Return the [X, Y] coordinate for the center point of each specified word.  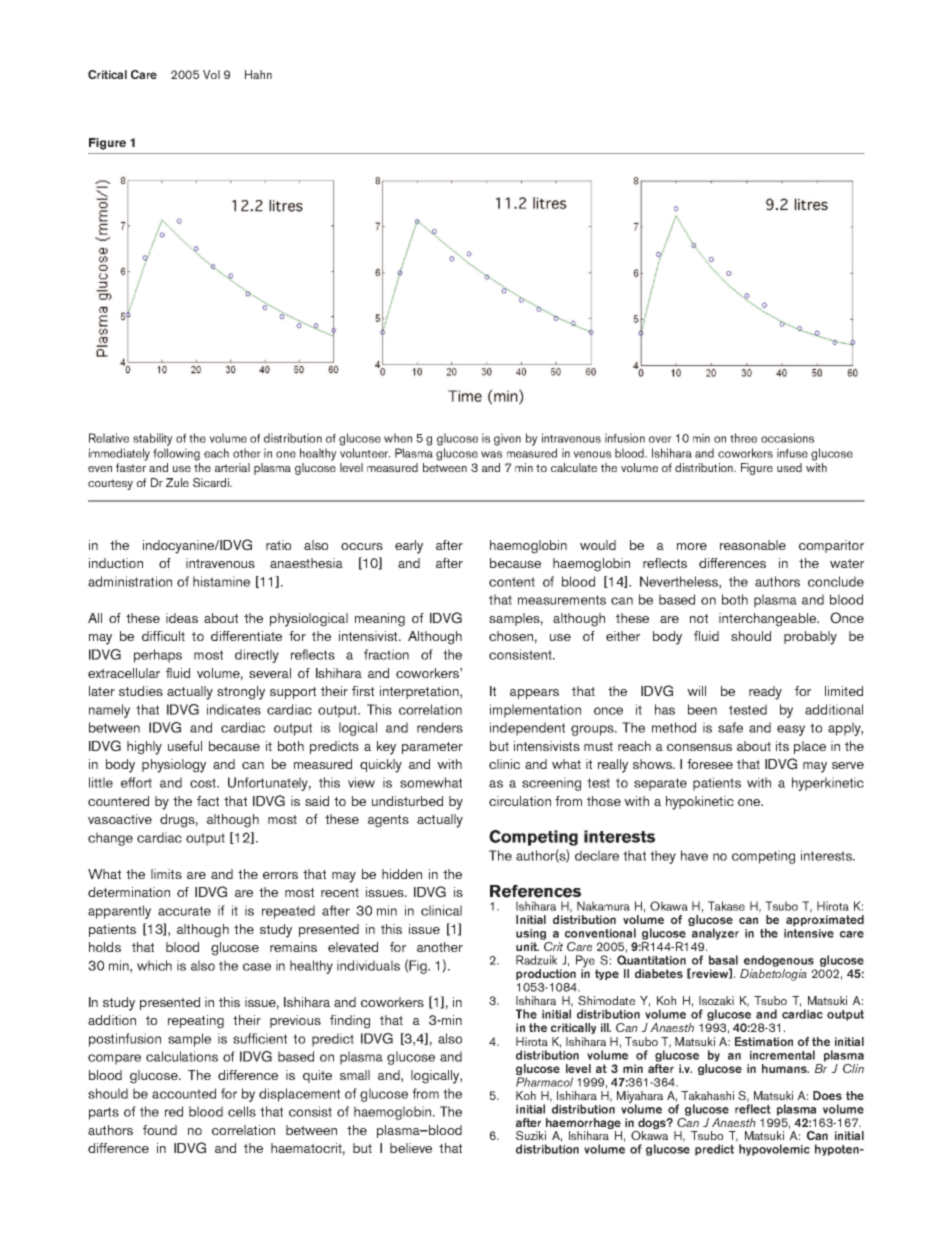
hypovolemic [774, 1150]
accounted [184, 1093]
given [507, 439]
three [743, 438]
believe [411, 1148]
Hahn [258, 74]
